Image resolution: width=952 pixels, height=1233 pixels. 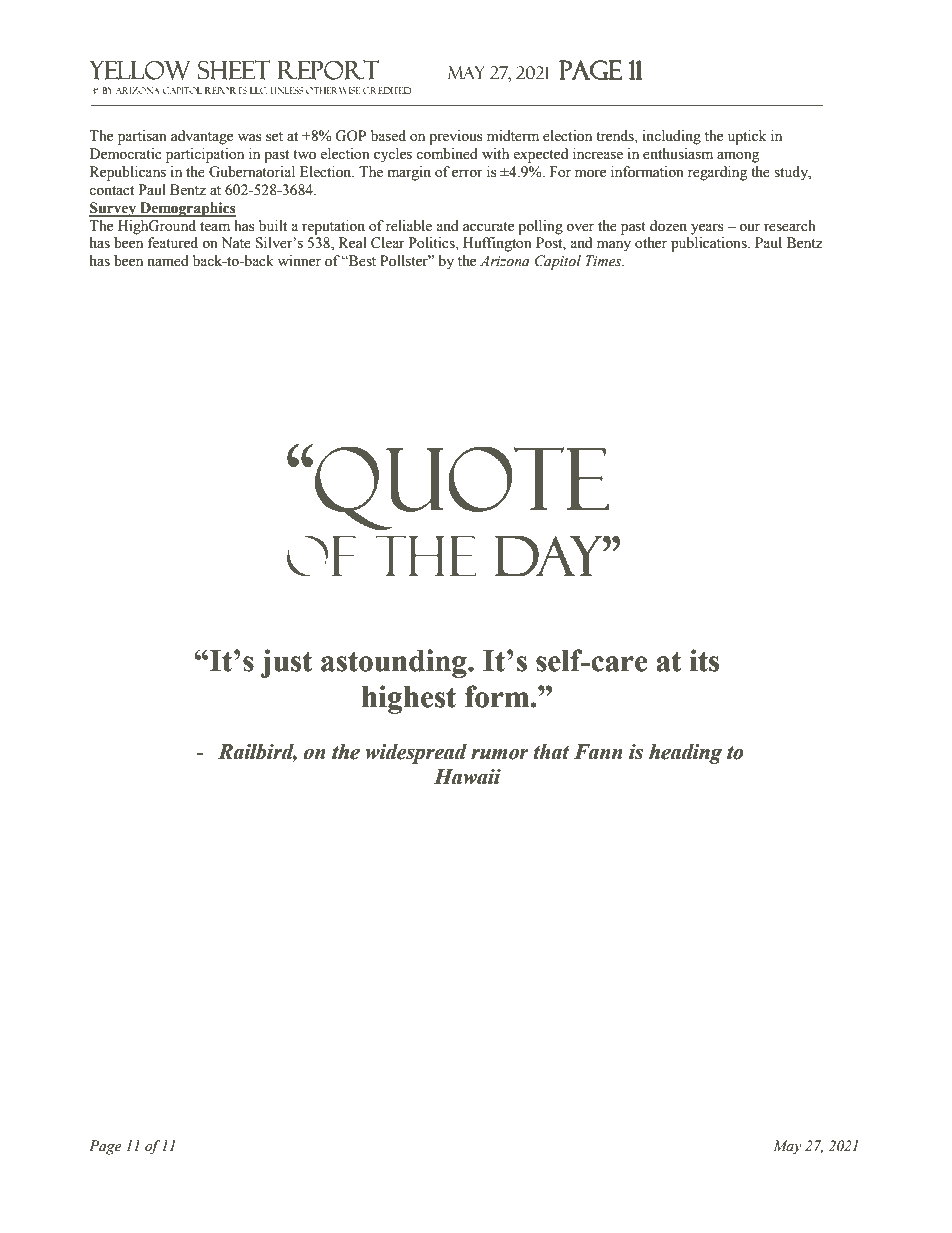 What do you see at coordinates (707, 229) in the image?
I see `years` at bounding box center [707, 229].
